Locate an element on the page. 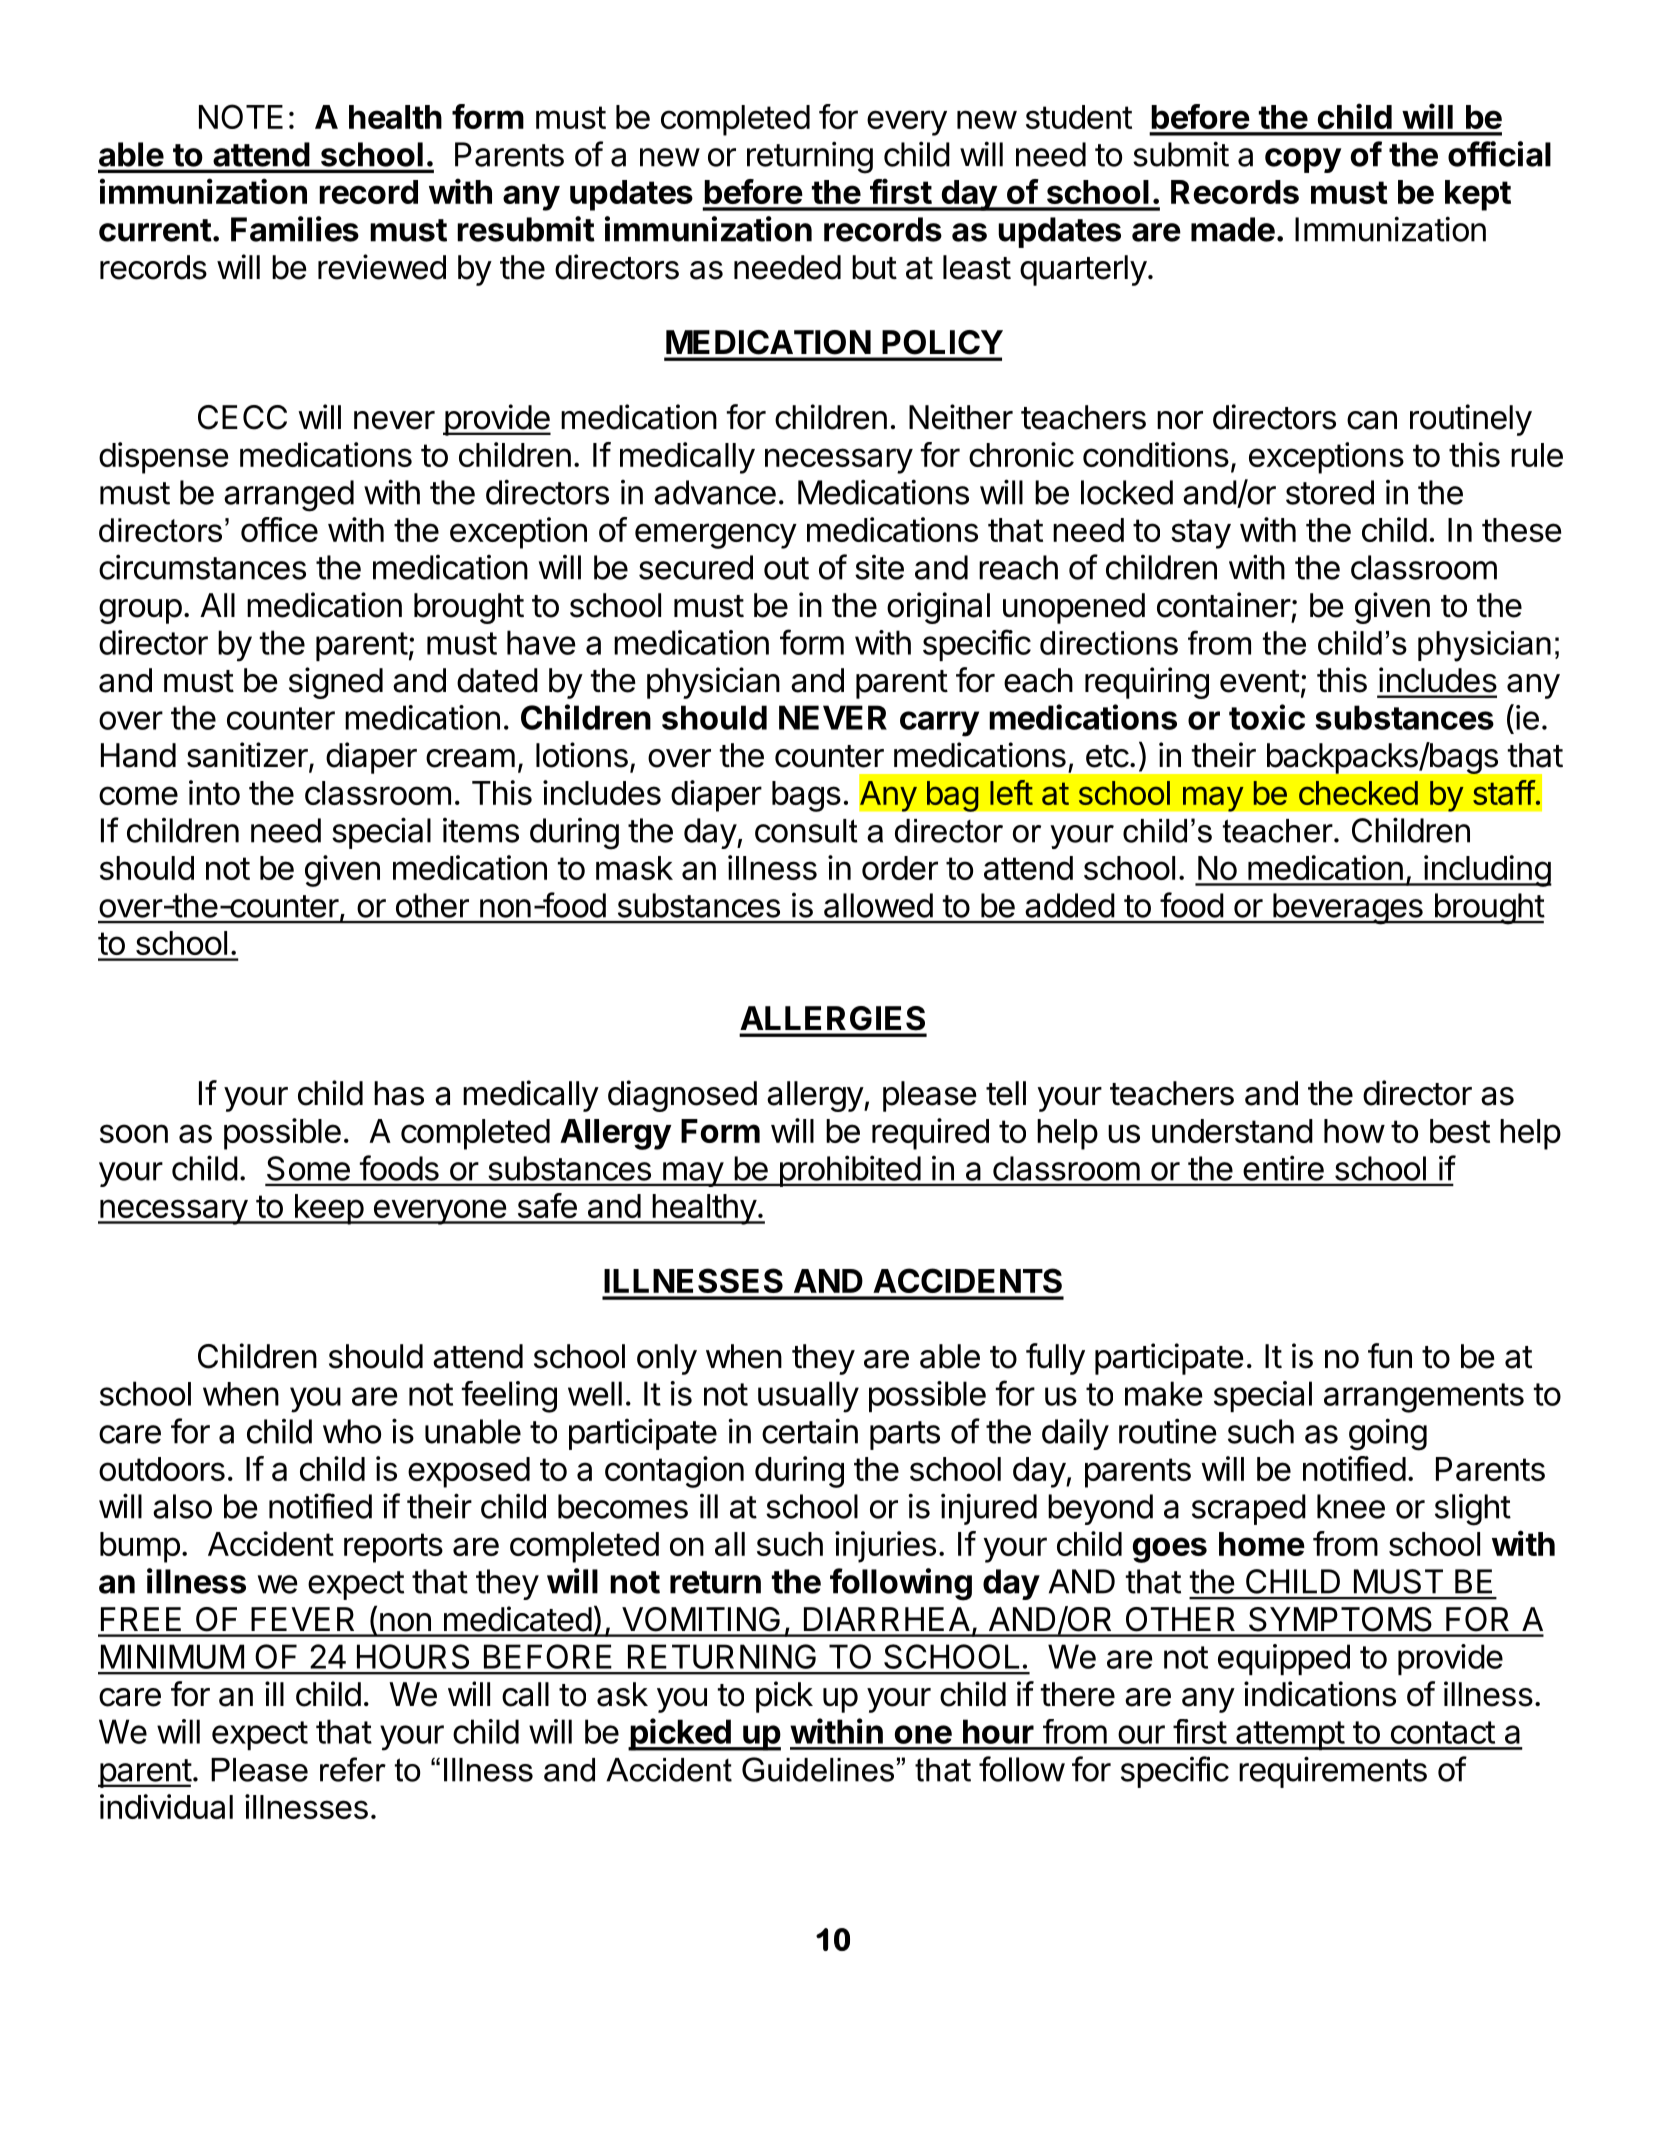 The width and height of the document is (1666, 2155). but is located at coordinates (874, 267).
